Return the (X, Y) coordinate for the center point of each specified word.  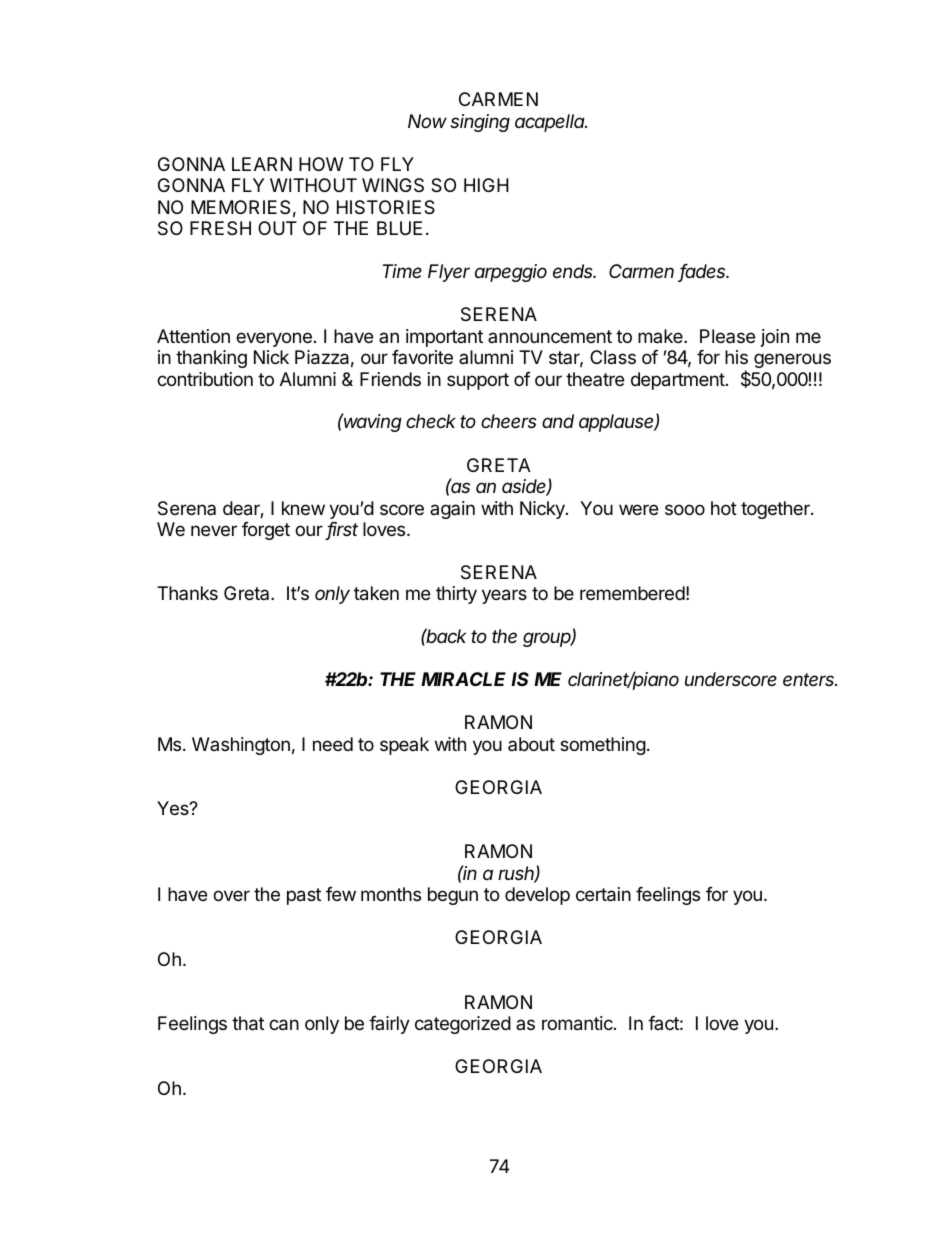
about (531, 744)
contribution (205, 379)
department (678, 381)
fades (704, 272)
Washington (241, 746)
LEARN (262, 164)
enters (810, 679)
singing (480, 123)
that (248, 1023)
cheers (509, 421)
